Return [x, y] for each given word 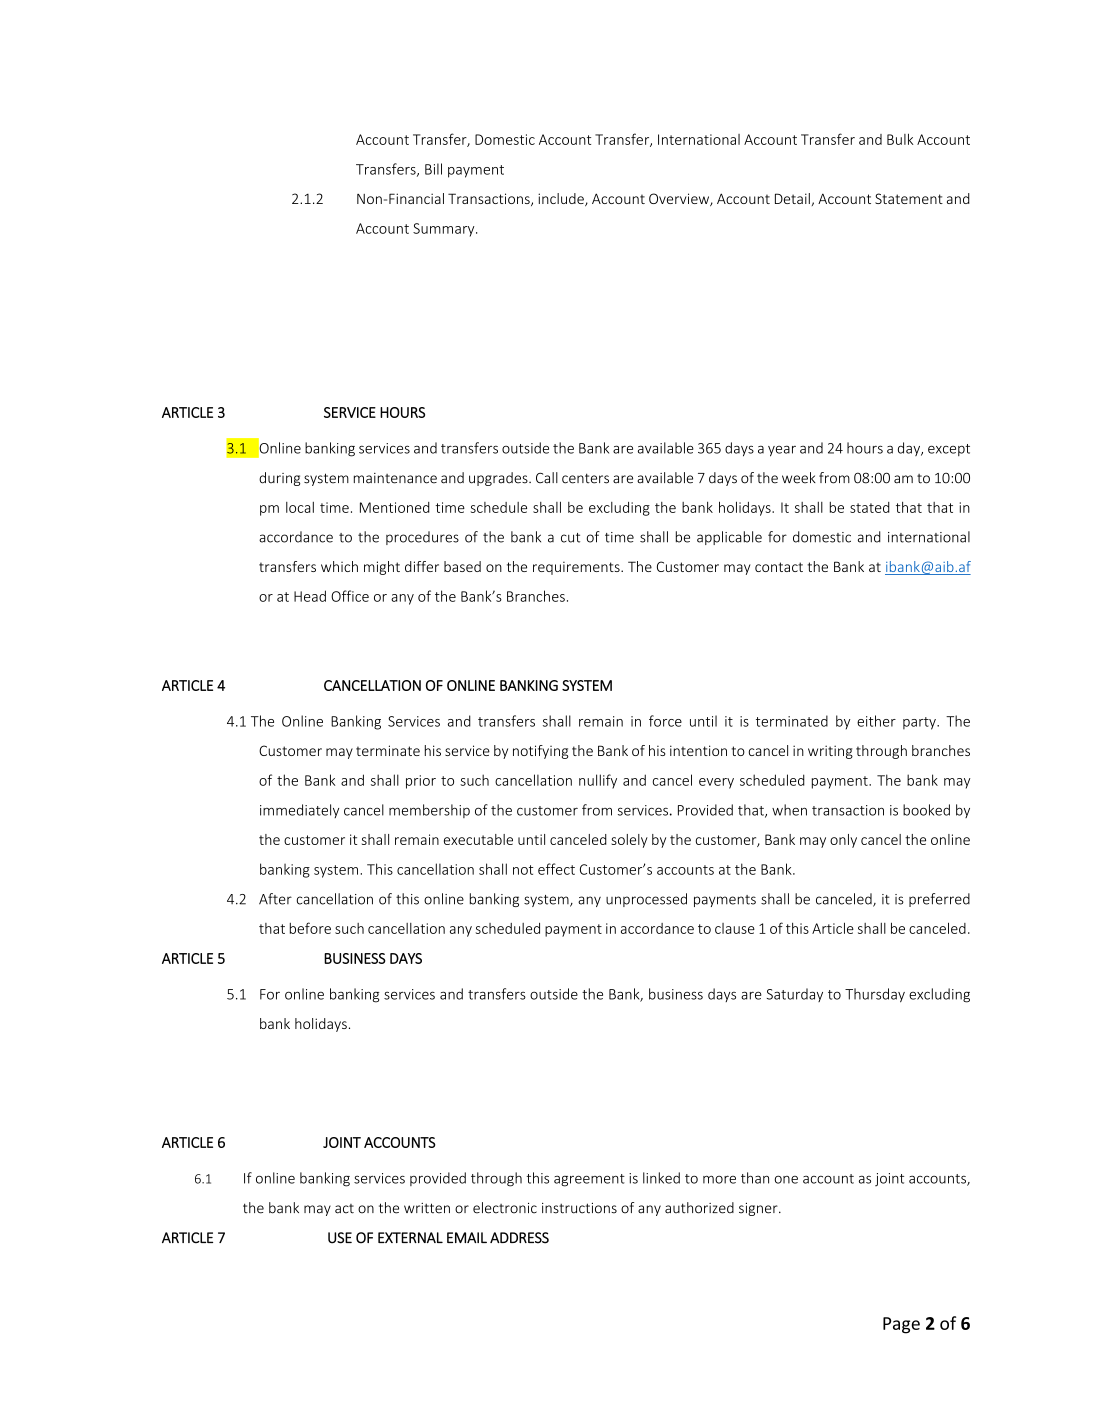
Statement [909, 198]
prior [421, 782]
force [665, 721]
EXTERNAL [410, 1237]
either [876, 721]
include [562, 199]
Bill [433, 169]
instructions [579, 1208]
